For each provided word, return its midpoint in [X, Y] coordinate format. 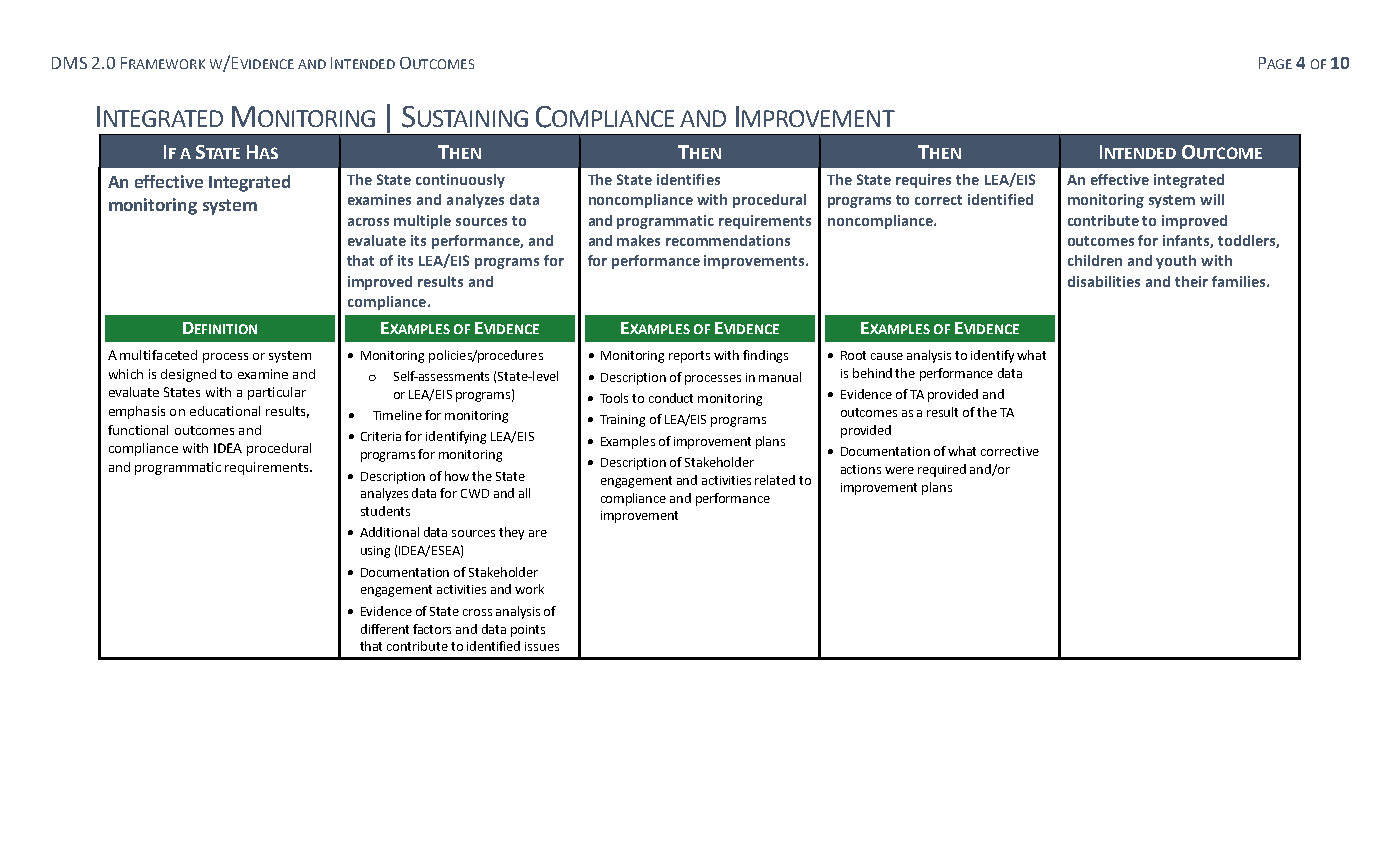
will [1212, 199]
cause [887, 356]
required [942, 470]
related [775, 480]
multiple [422, 222]
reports [689, 357]
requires [923, 181]
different [385, 629]
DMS [69, 63]
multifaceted [158, 355]
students [385, 511]
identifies [688, 179]
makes [638, 240]
